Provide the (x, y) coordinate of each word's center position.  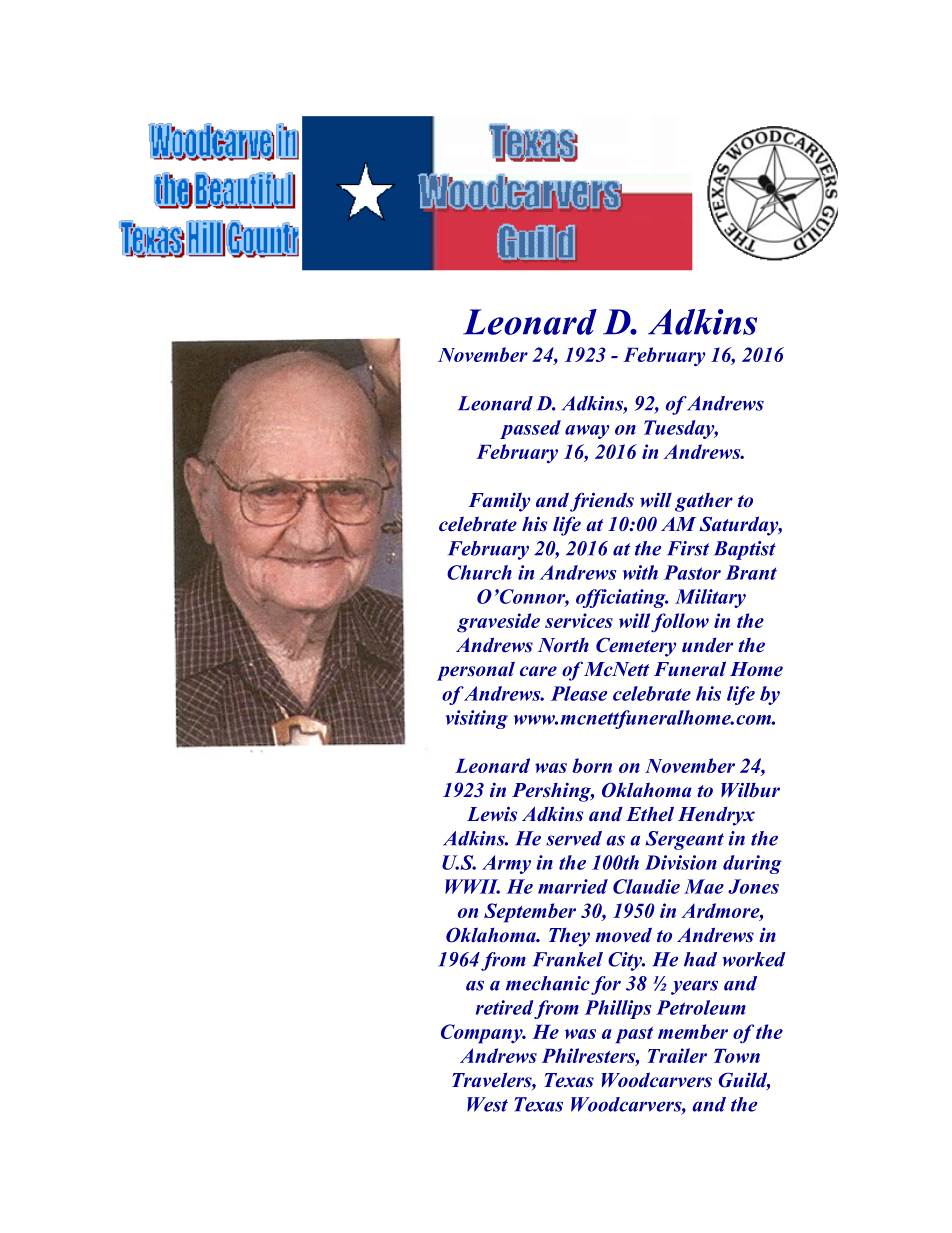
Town (737, 1056)
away (587, 432)
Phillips (618, 1009)
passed (530, 429)
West (487, 1104)
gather (704, 502)
